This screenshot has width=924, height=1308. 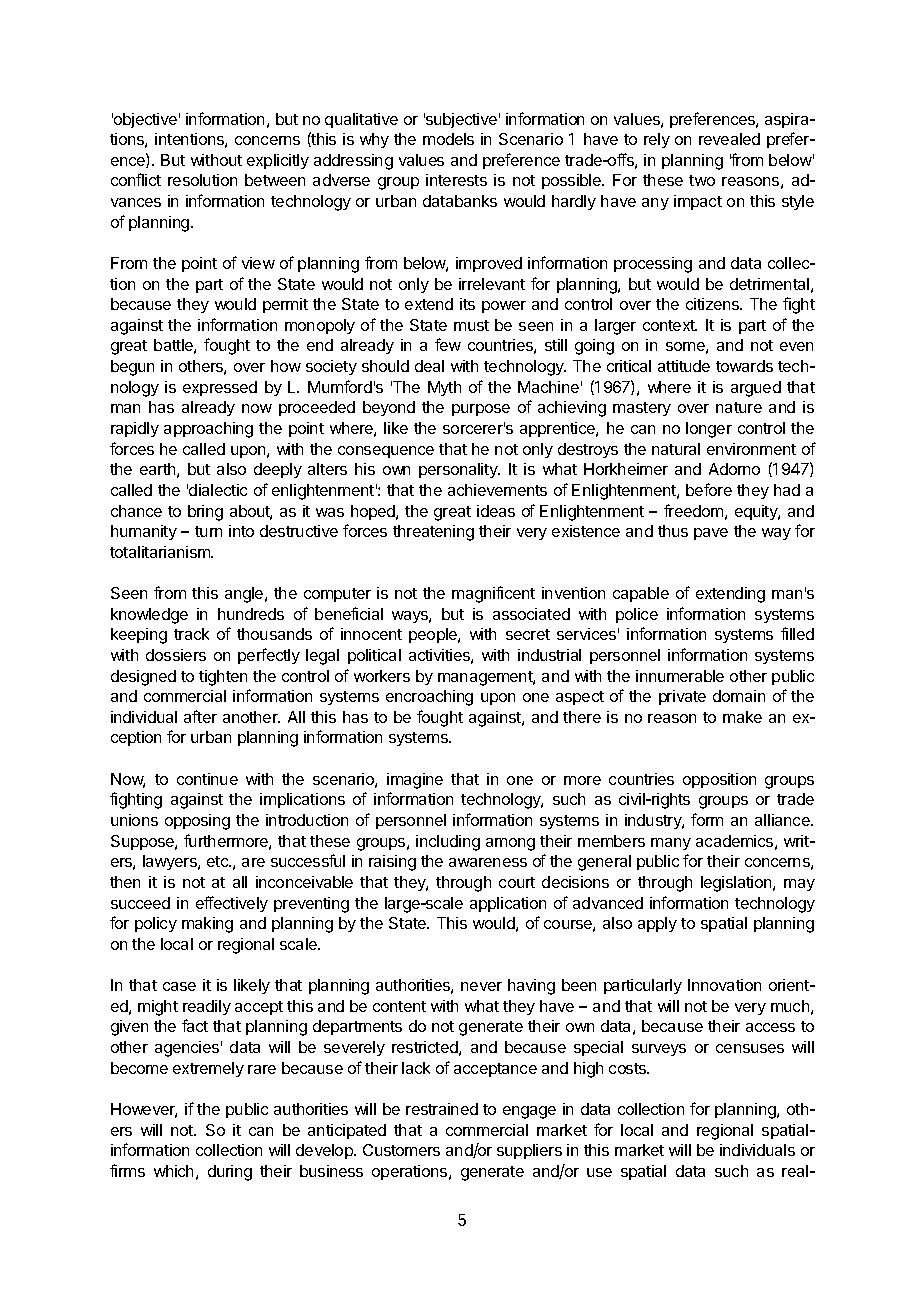 What do you see at coordinates (448, 139) in the screenshot?
I see `models` at bounding box center [448, 139].
